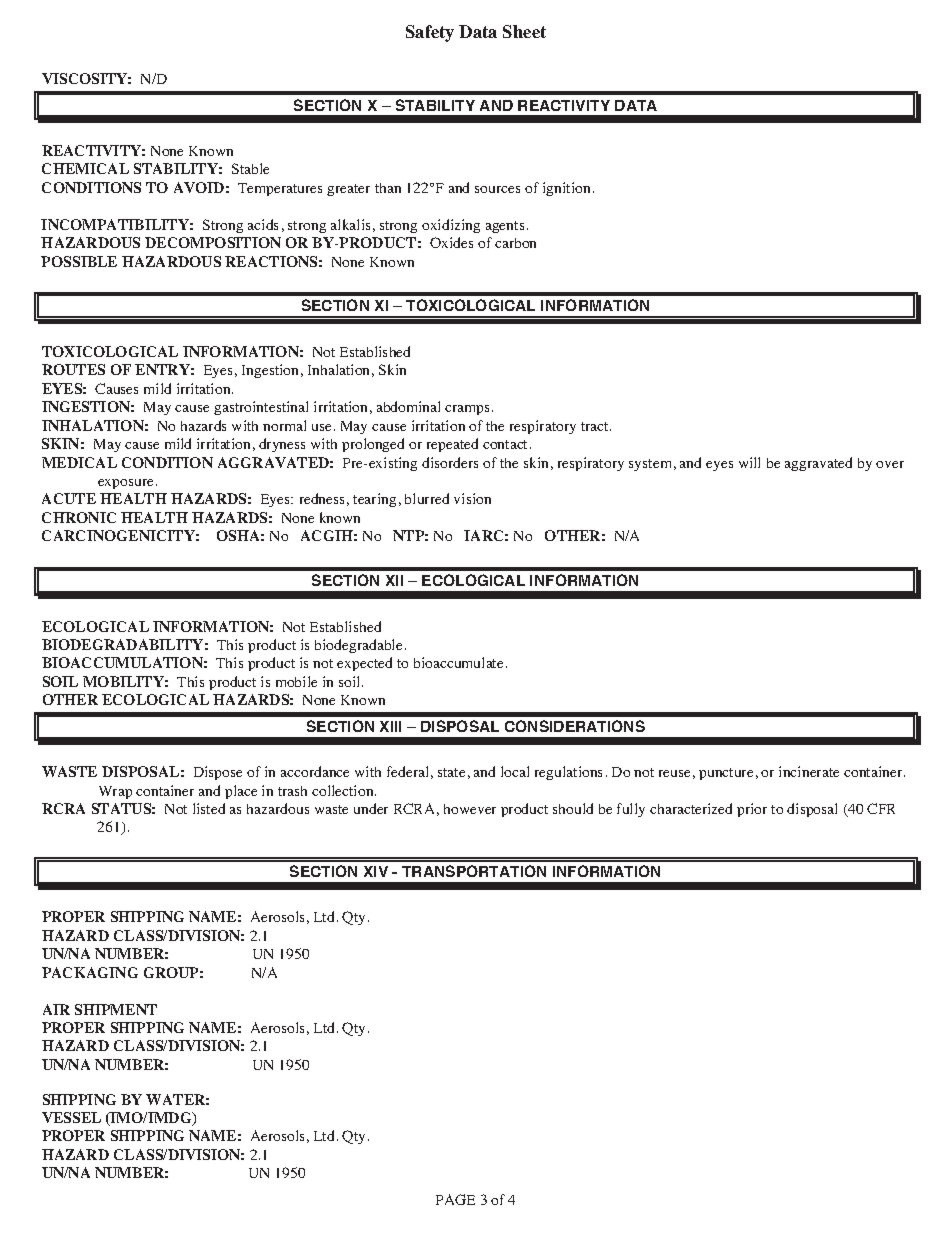 This image has width=952, height=1233. I want to click on VESSEL, so click(71, 1117).
